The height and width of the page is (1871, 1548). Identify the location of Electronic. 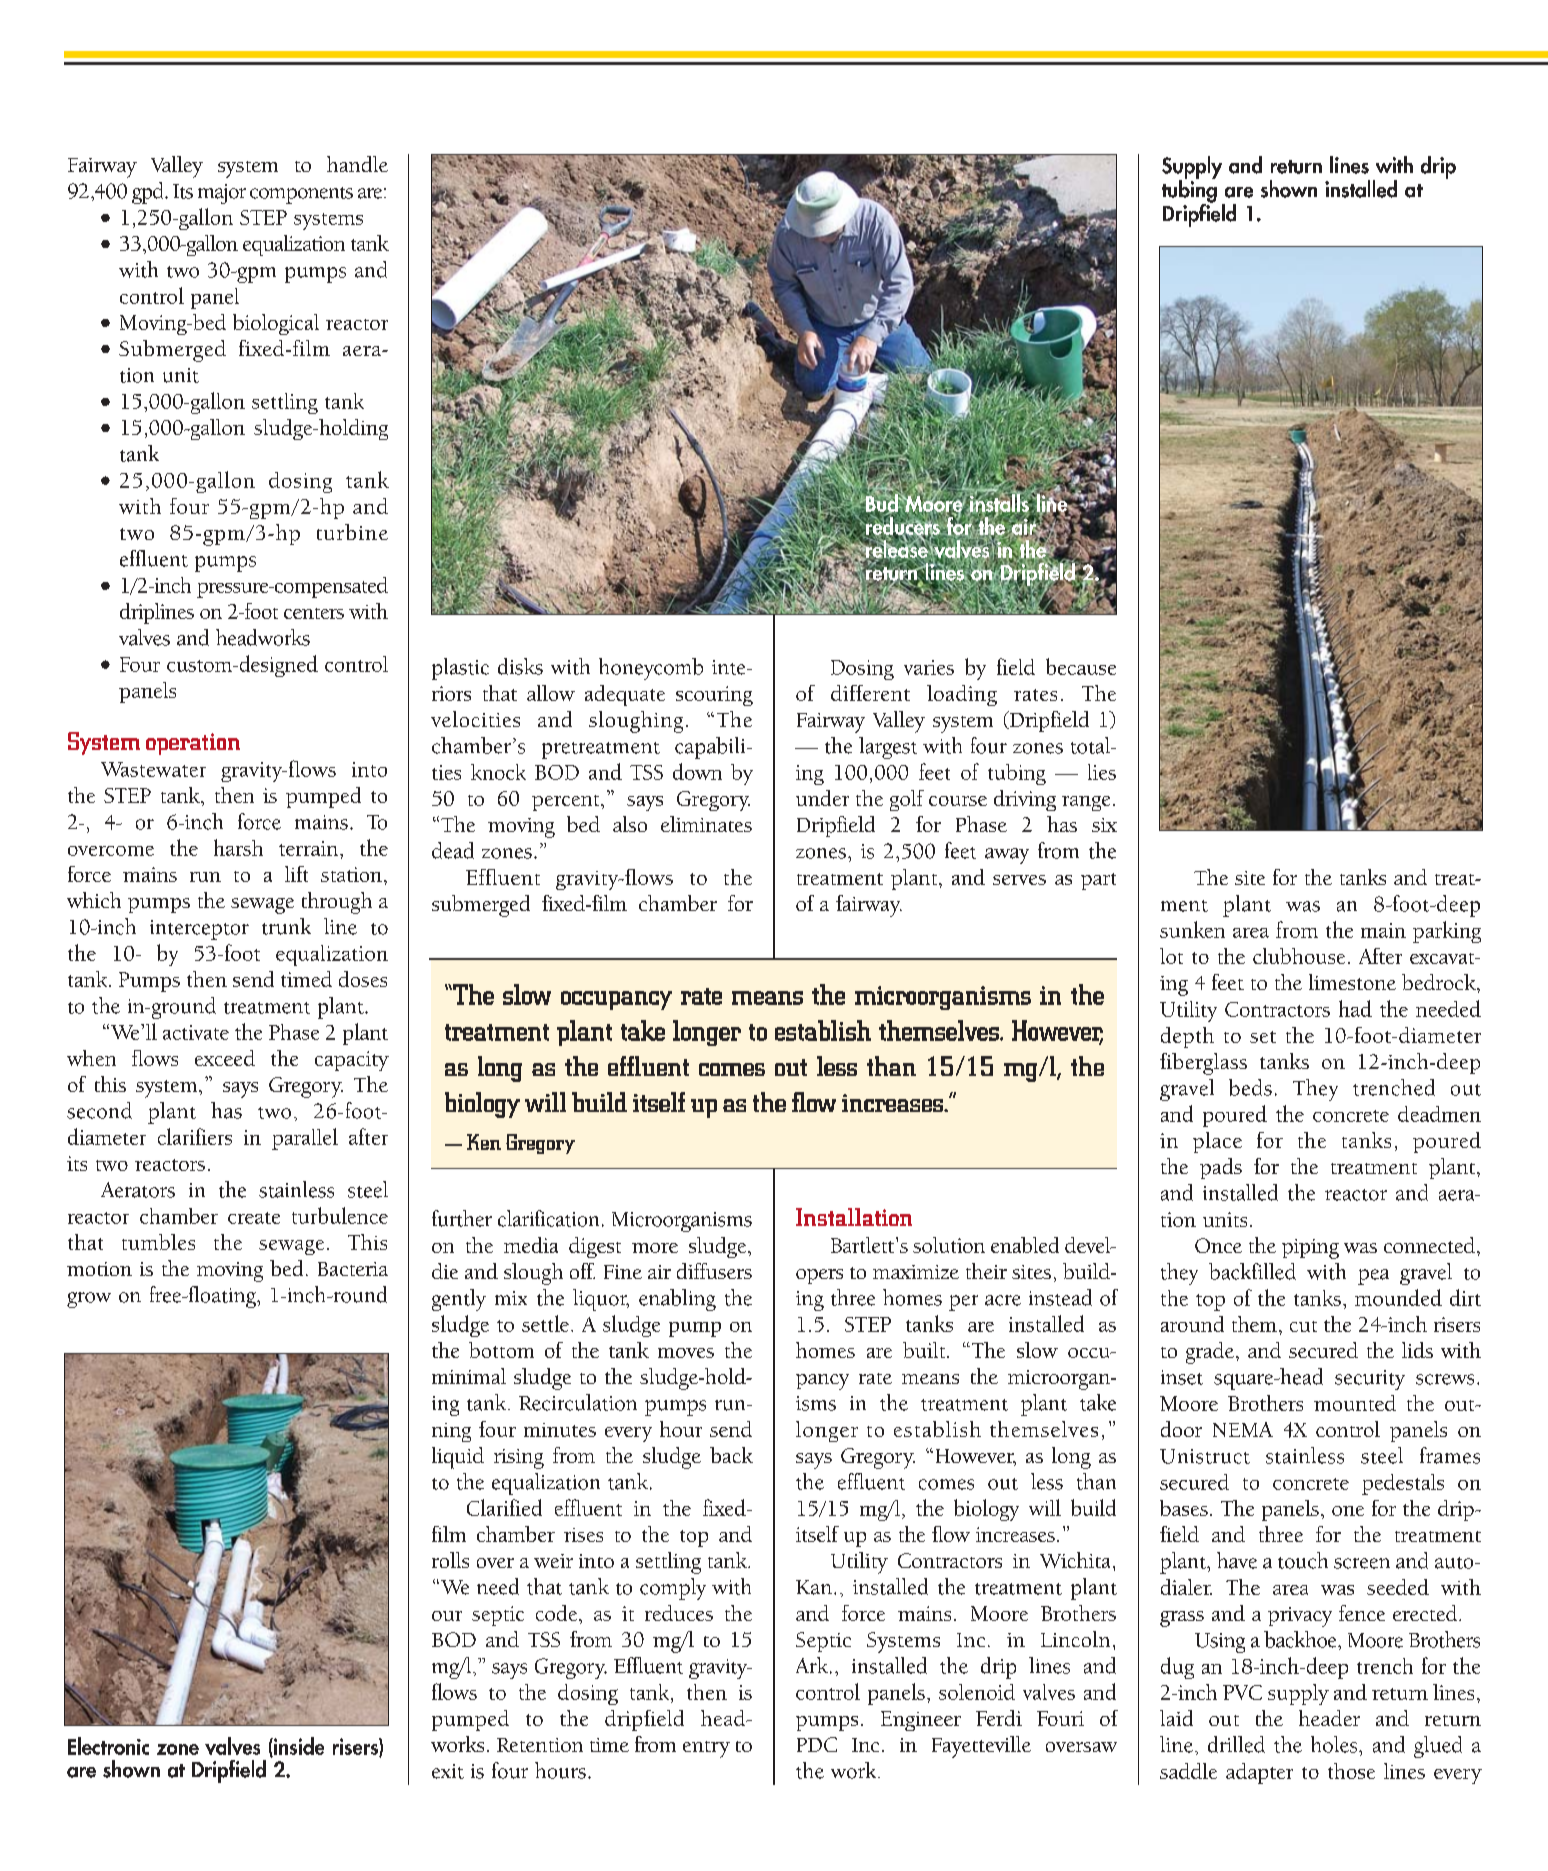
(108, 1746).
